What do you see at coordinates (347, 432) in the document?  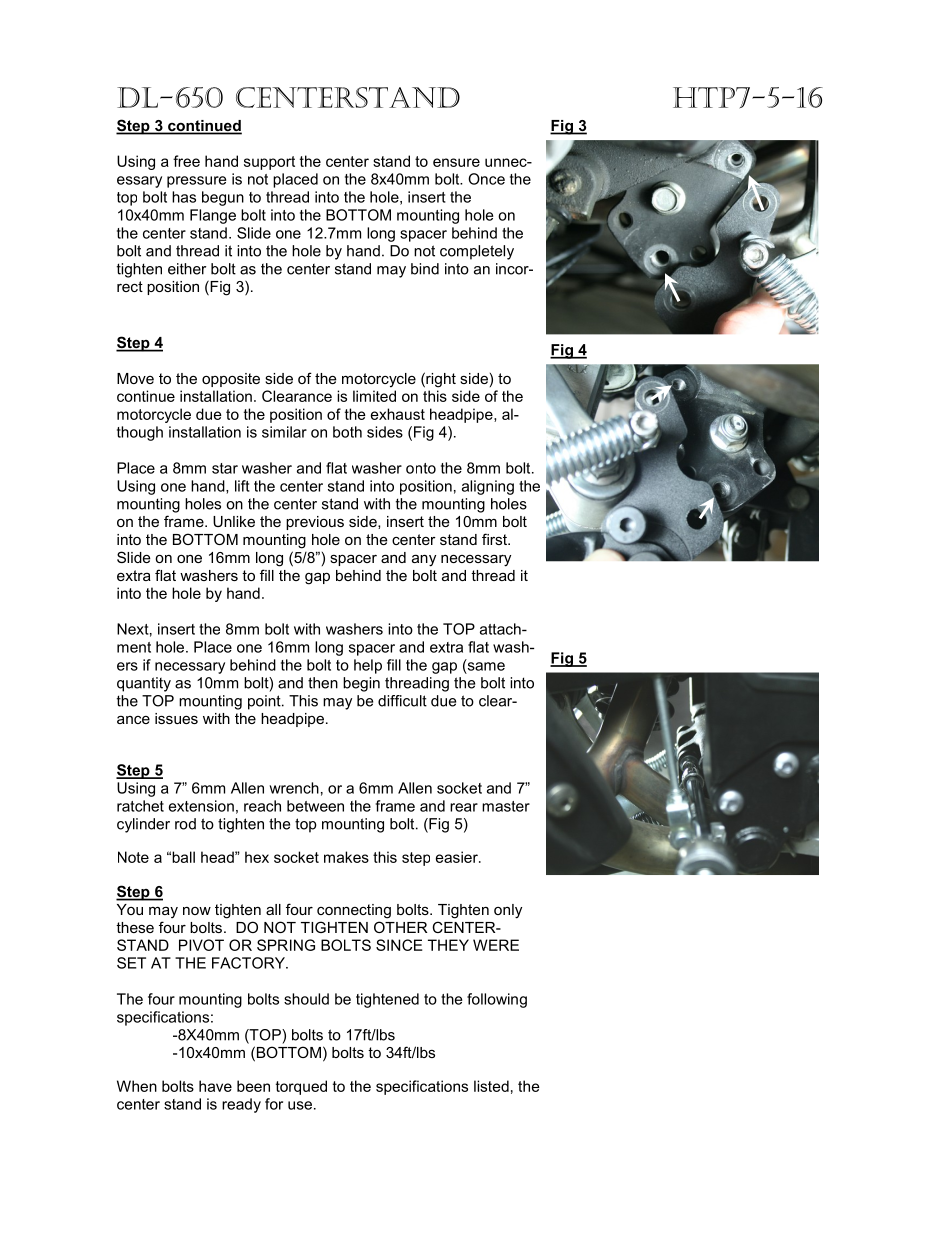 I see `both` at bounding box center [347, 432].
